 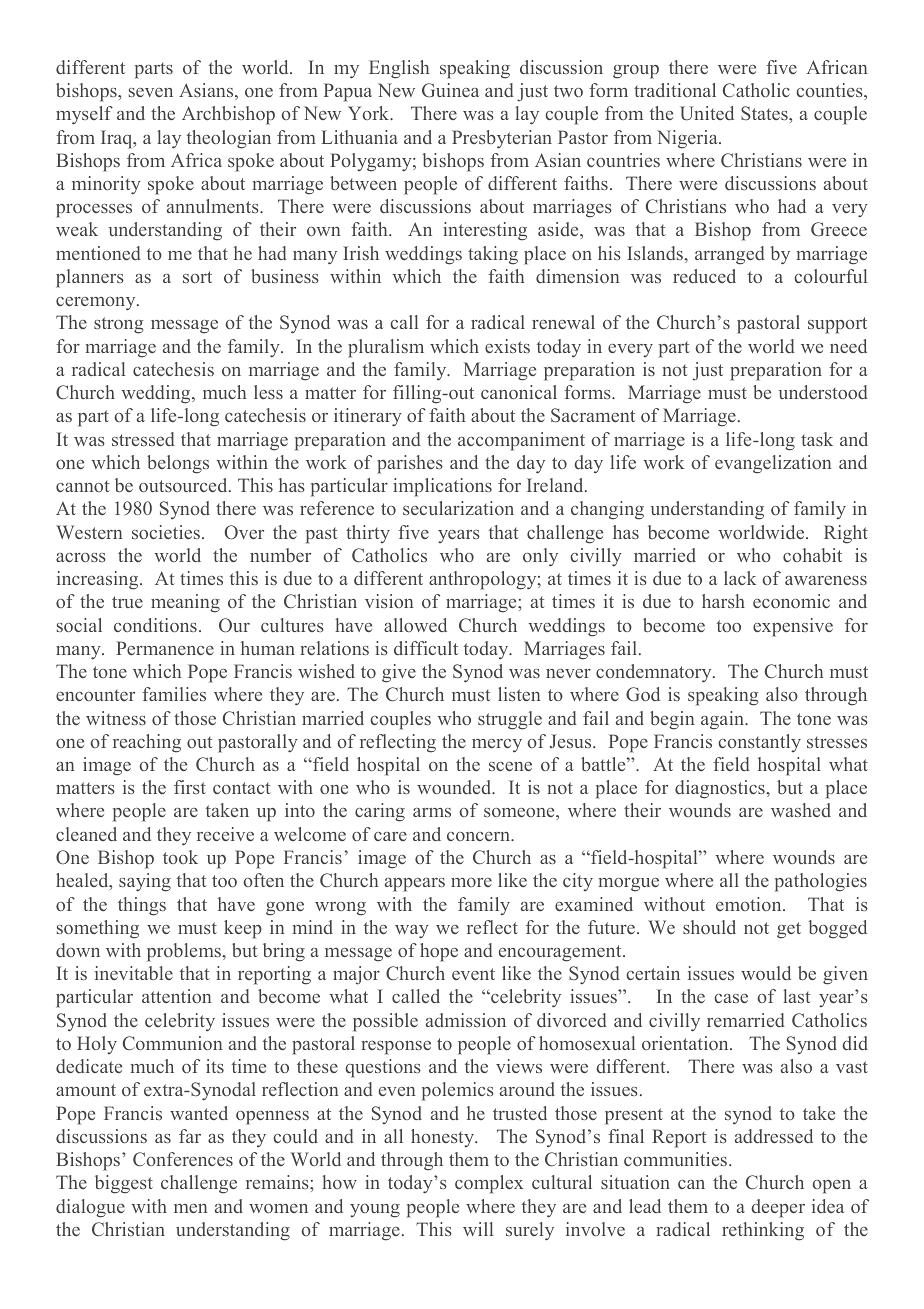 I want to click on complex, so click(x=489, y=1184).
